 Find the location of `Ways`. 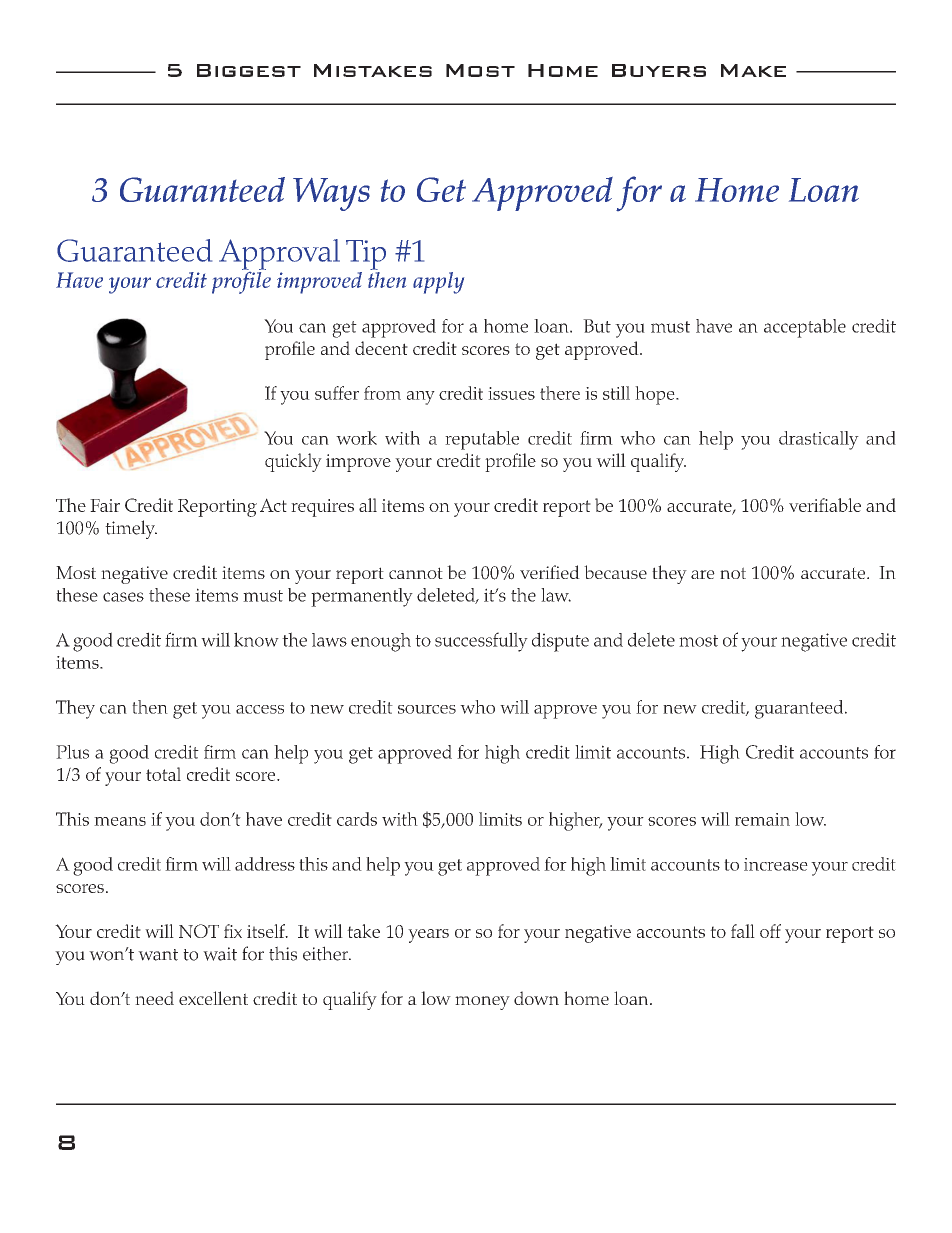

Ways is located at coordinates (331, 194).
